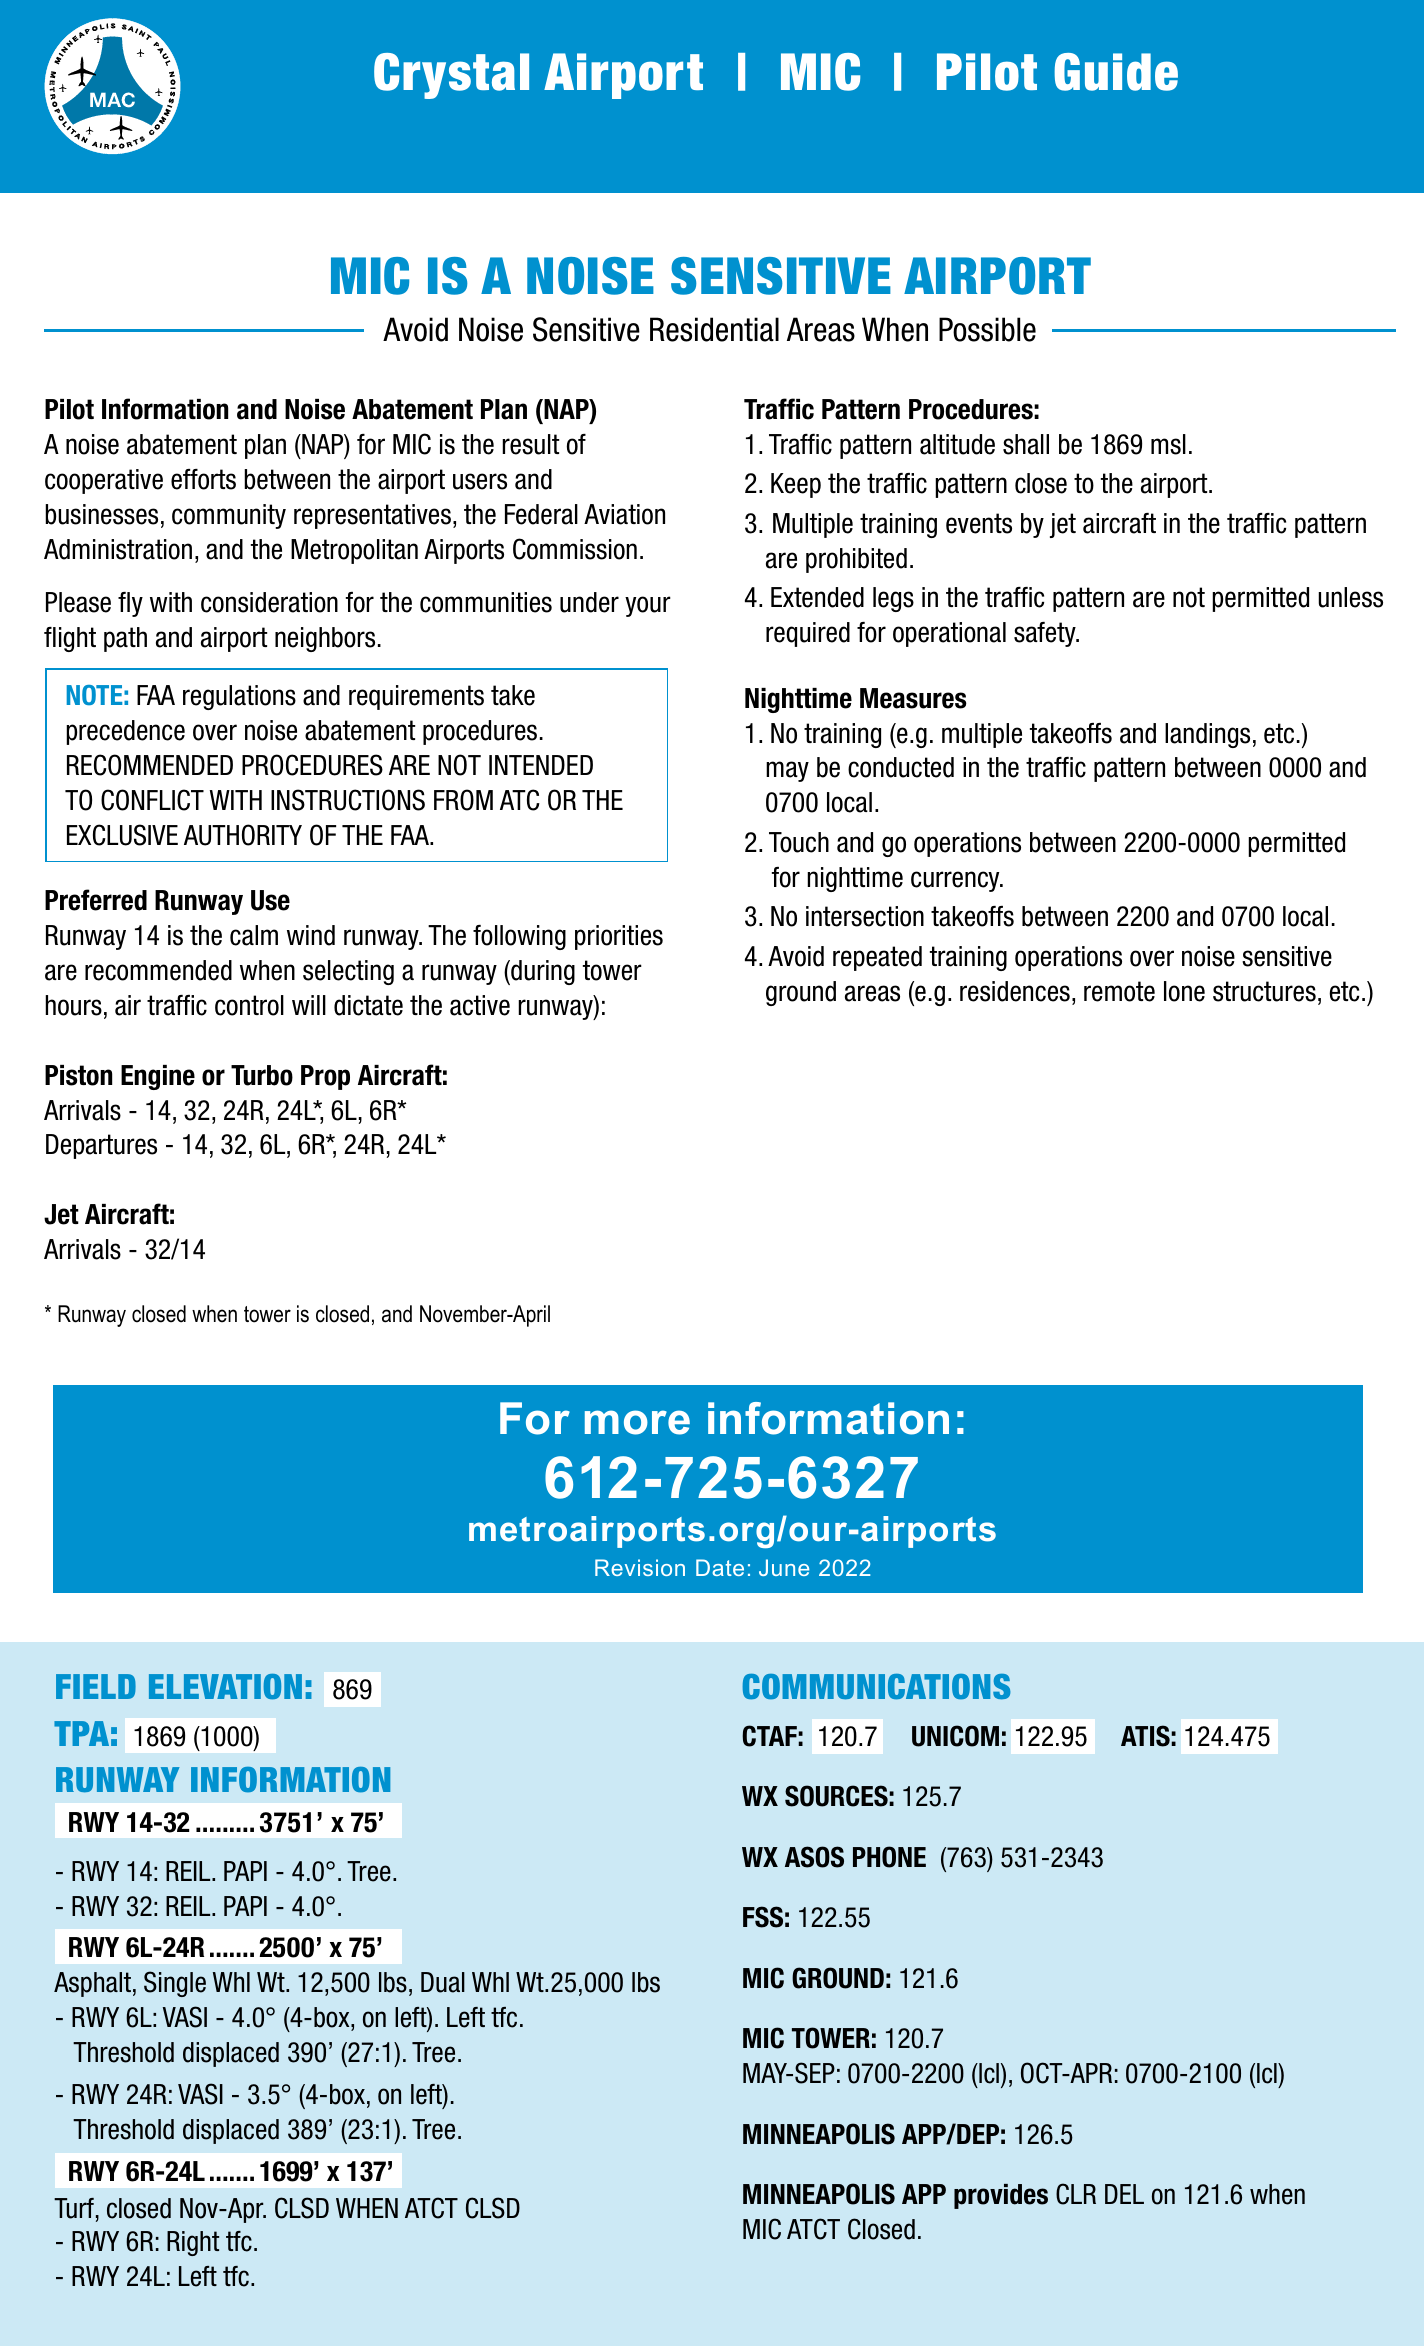 Image resolution: width=1424 pixels, height=2346 pixels. I want to click on Residential, so click(714, 329).
